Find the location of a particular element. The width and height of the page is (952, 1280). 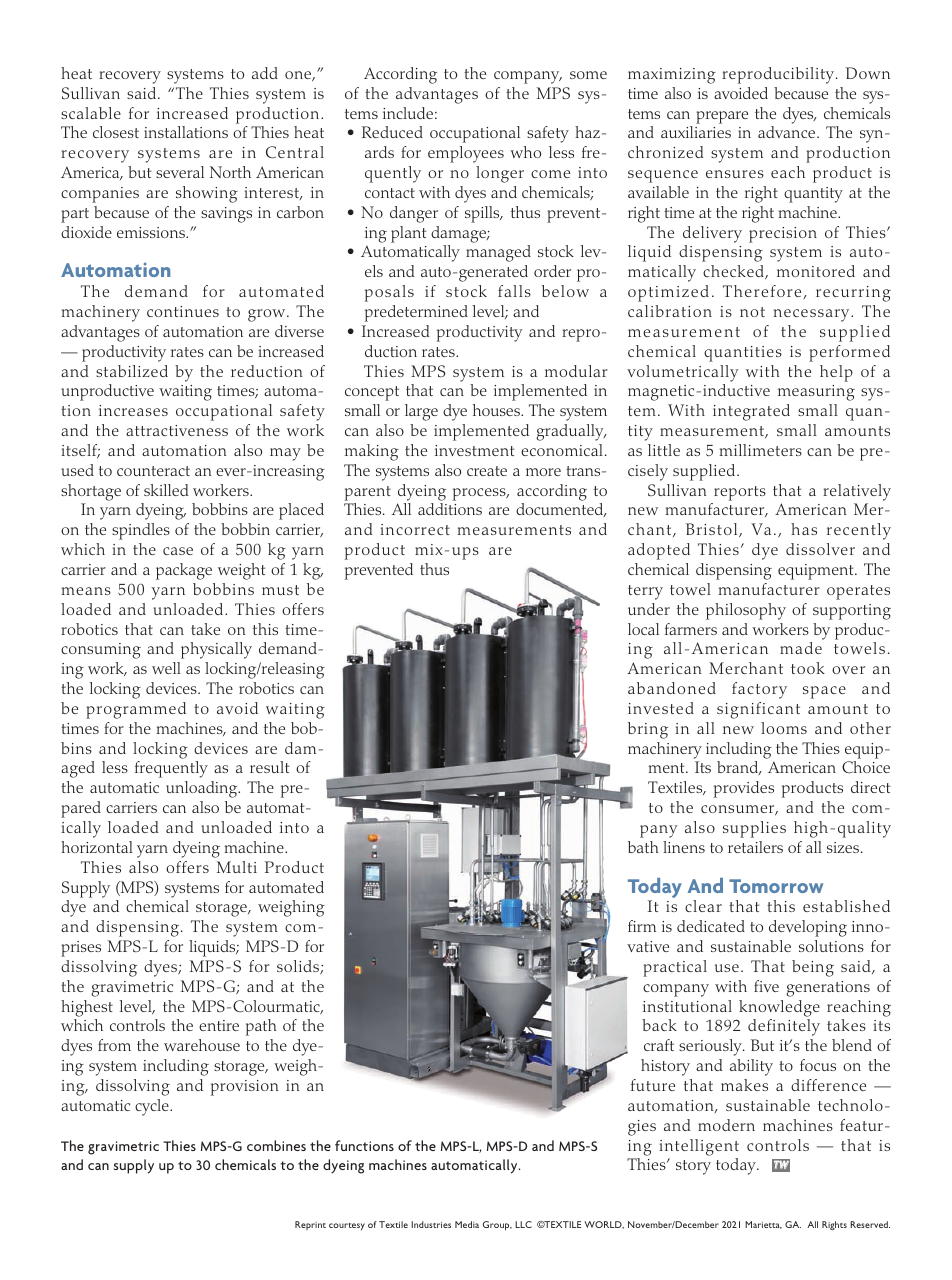

advance is located at coordinates (788, 132).
